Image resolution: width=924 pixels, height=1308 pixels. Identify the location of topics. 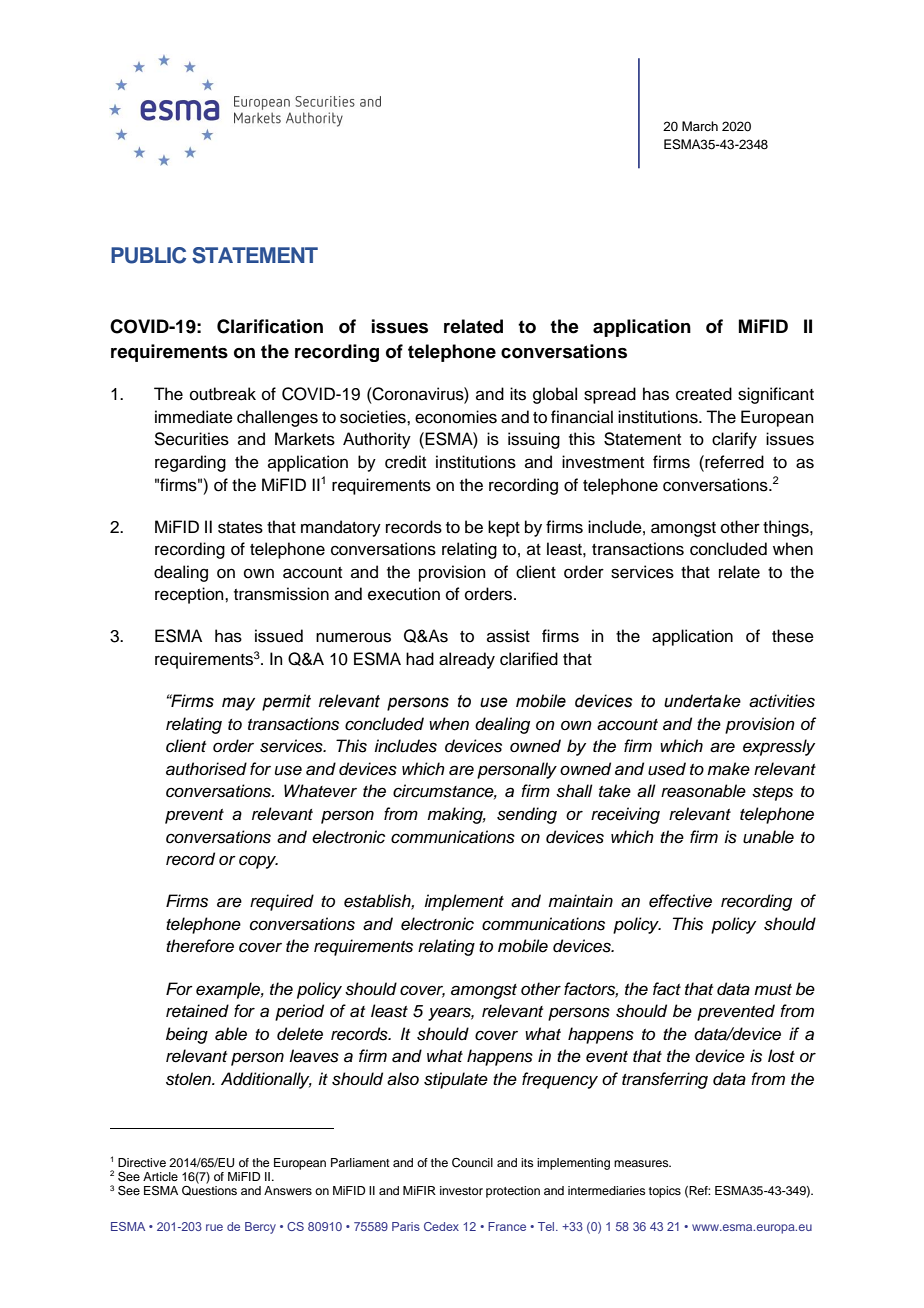
(665, 1192).
